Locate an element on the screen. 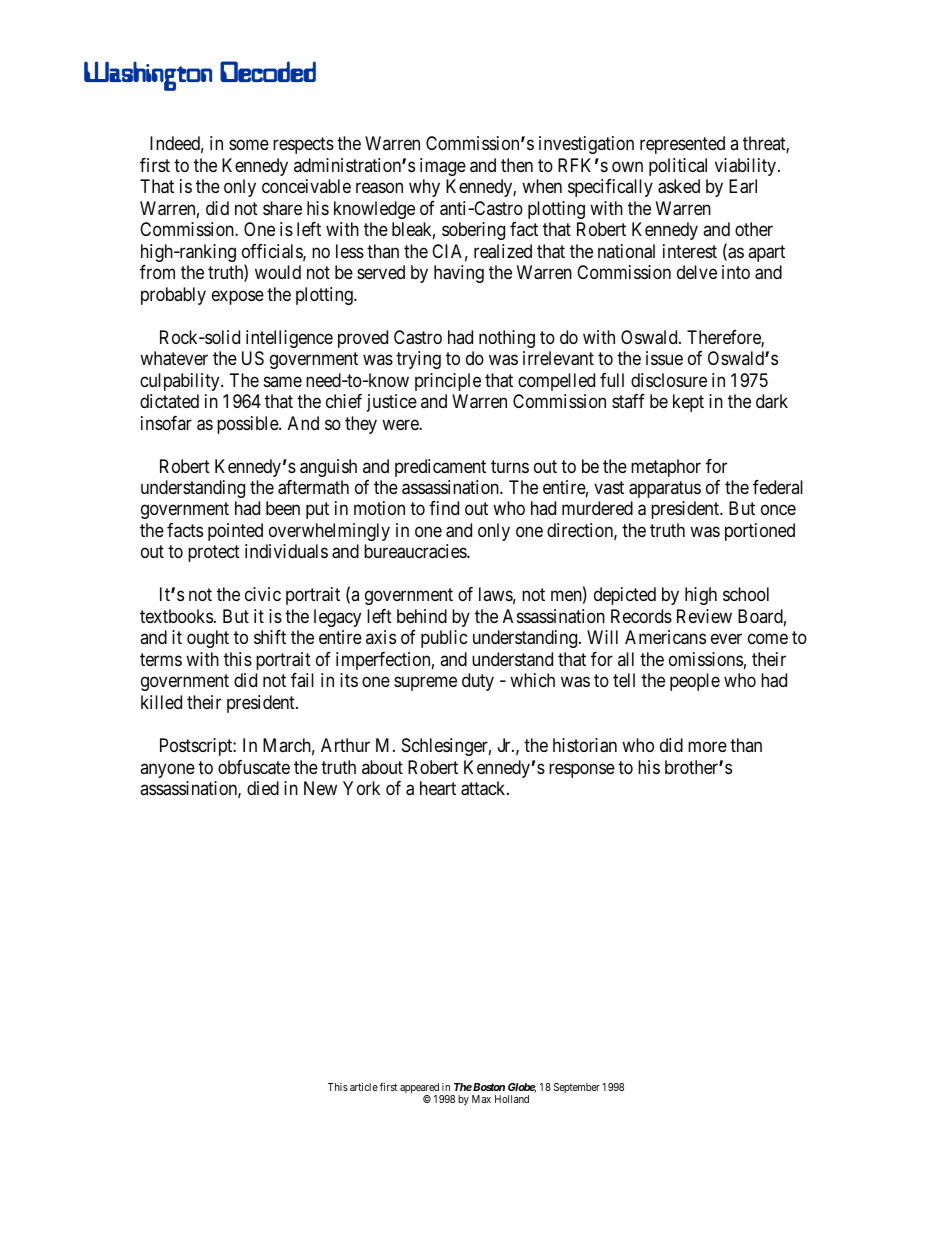 Image resolution: width=952 pixels, height=1233 pixels. some is located at coordinates (249, 145).
